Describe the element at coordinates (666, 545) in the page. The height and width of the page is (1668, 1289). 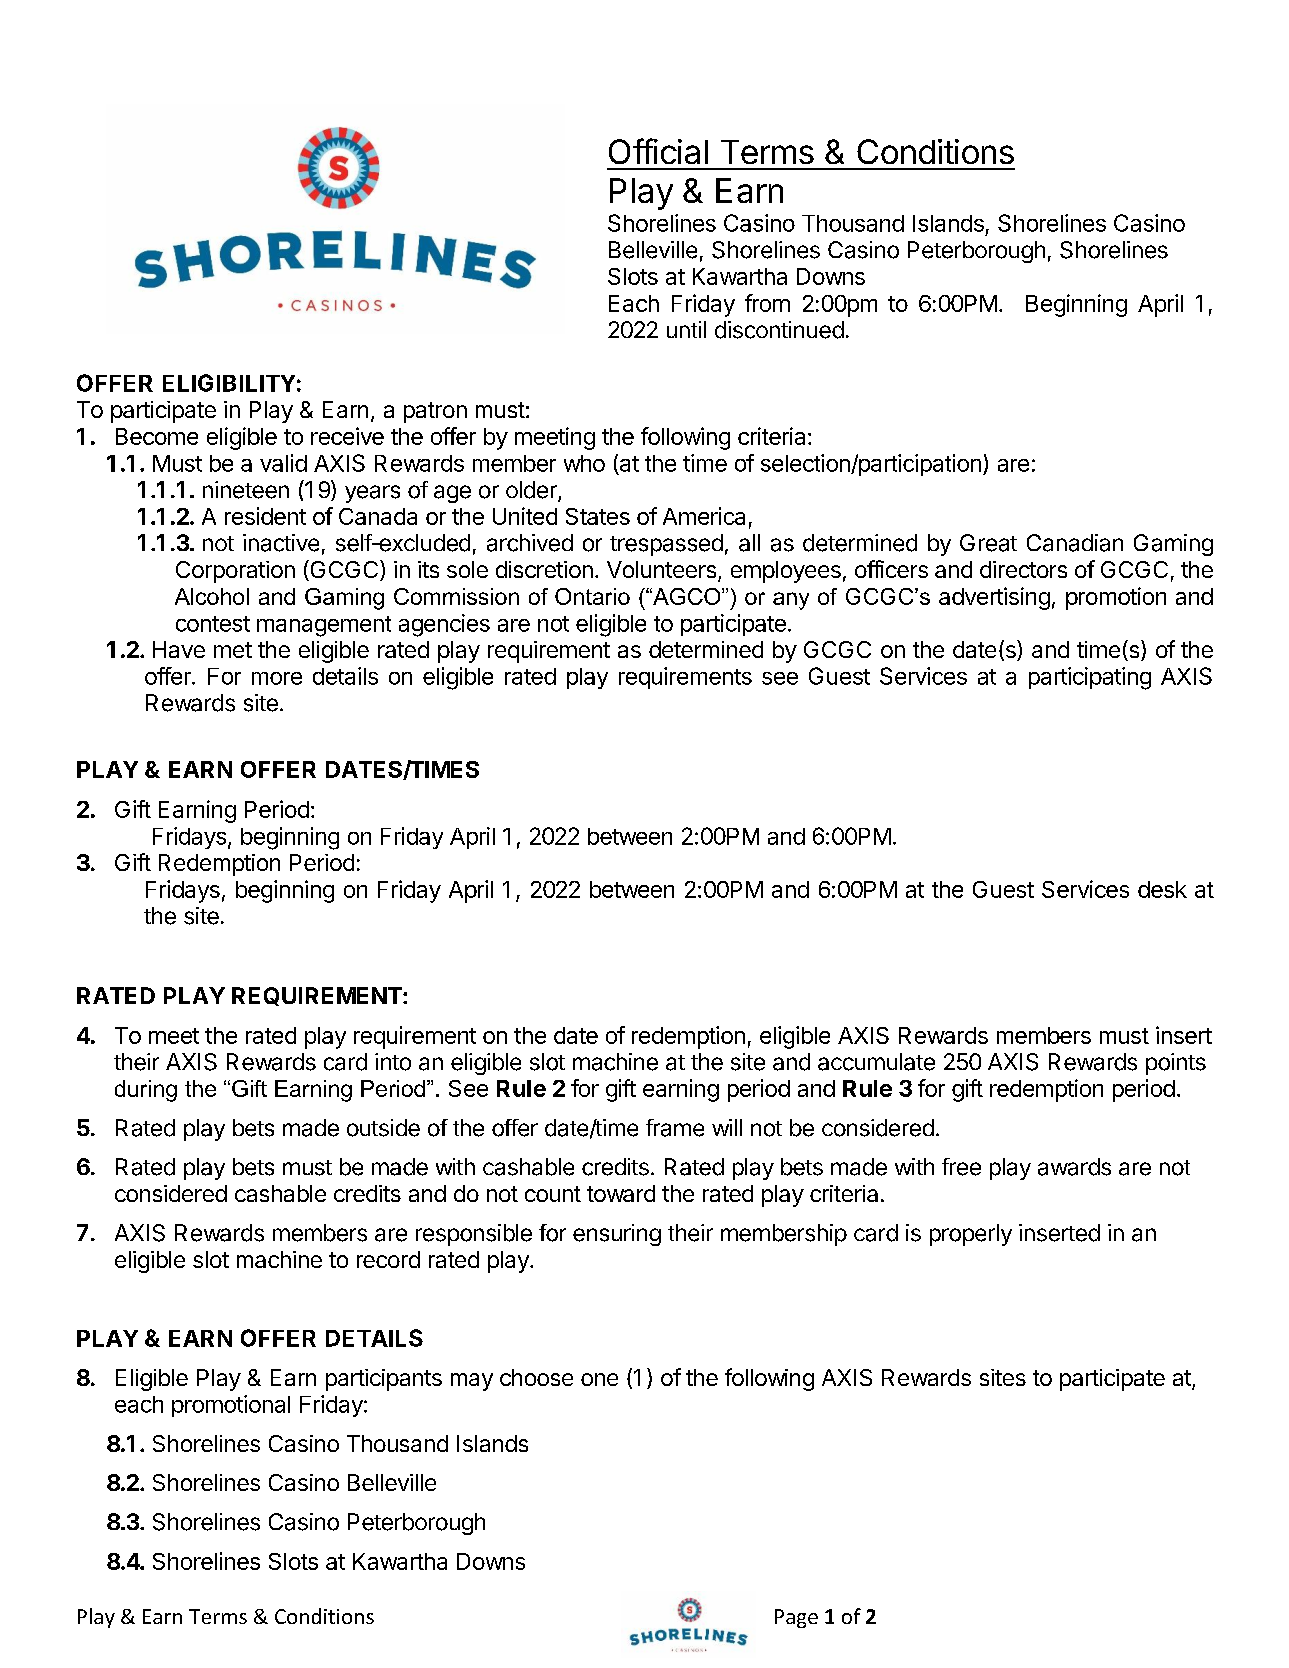
I see `trespassed` at that location.
